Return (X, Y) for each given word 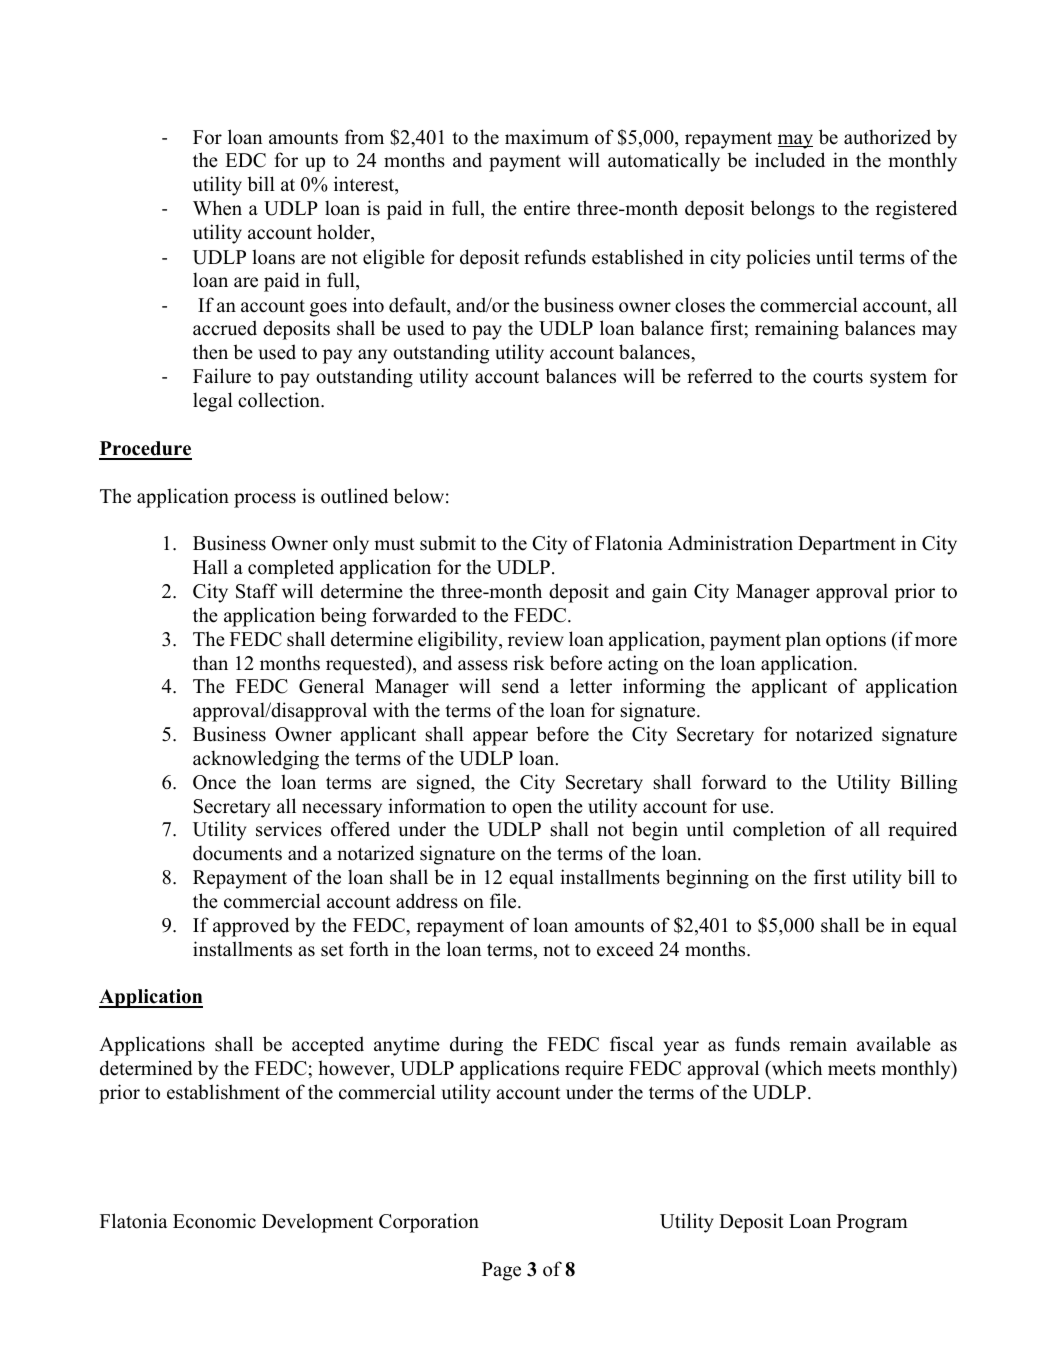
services (289, 829)
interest (365, 185)
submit (448, 543)
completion (779, 831)
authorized (887, 137)
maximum (547, 137)
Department (847, 545)
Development (317, 1223)
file (504, 901)
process (265, 500)
